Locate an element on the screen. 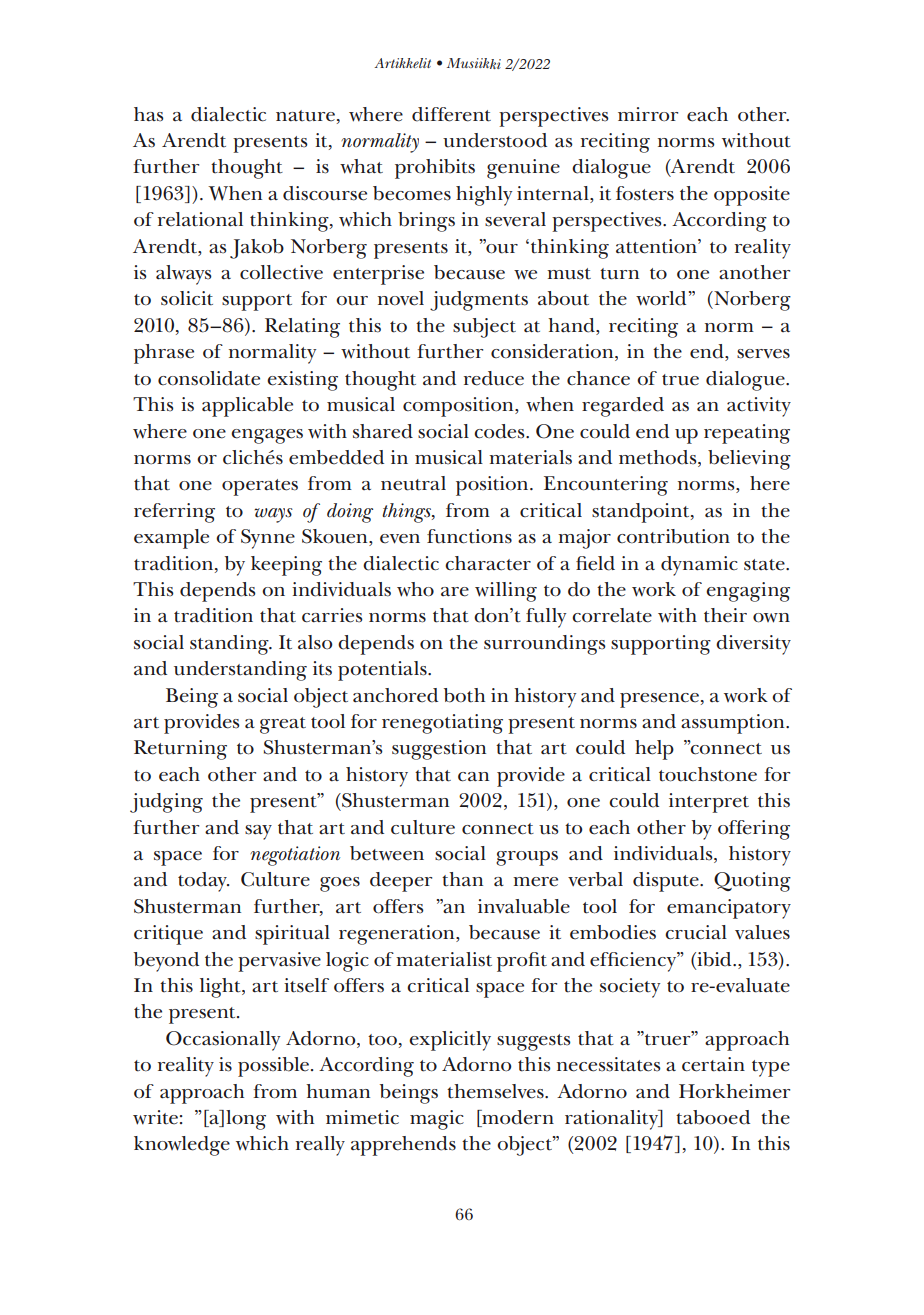  crucial is located at coordinates (696, 932).
